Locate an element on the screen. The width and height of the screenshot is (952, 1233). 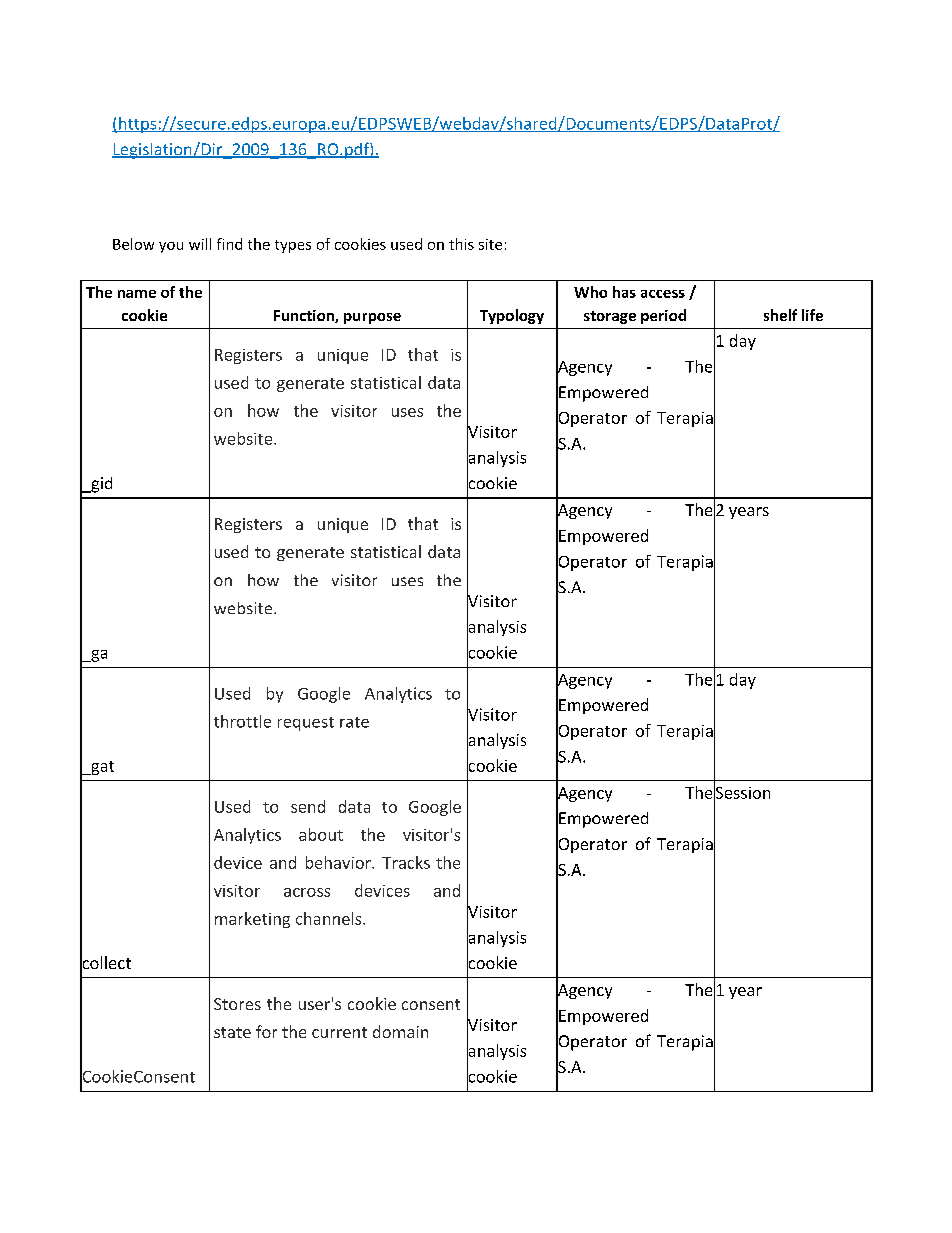
access is located at coordinates (663, 294).
